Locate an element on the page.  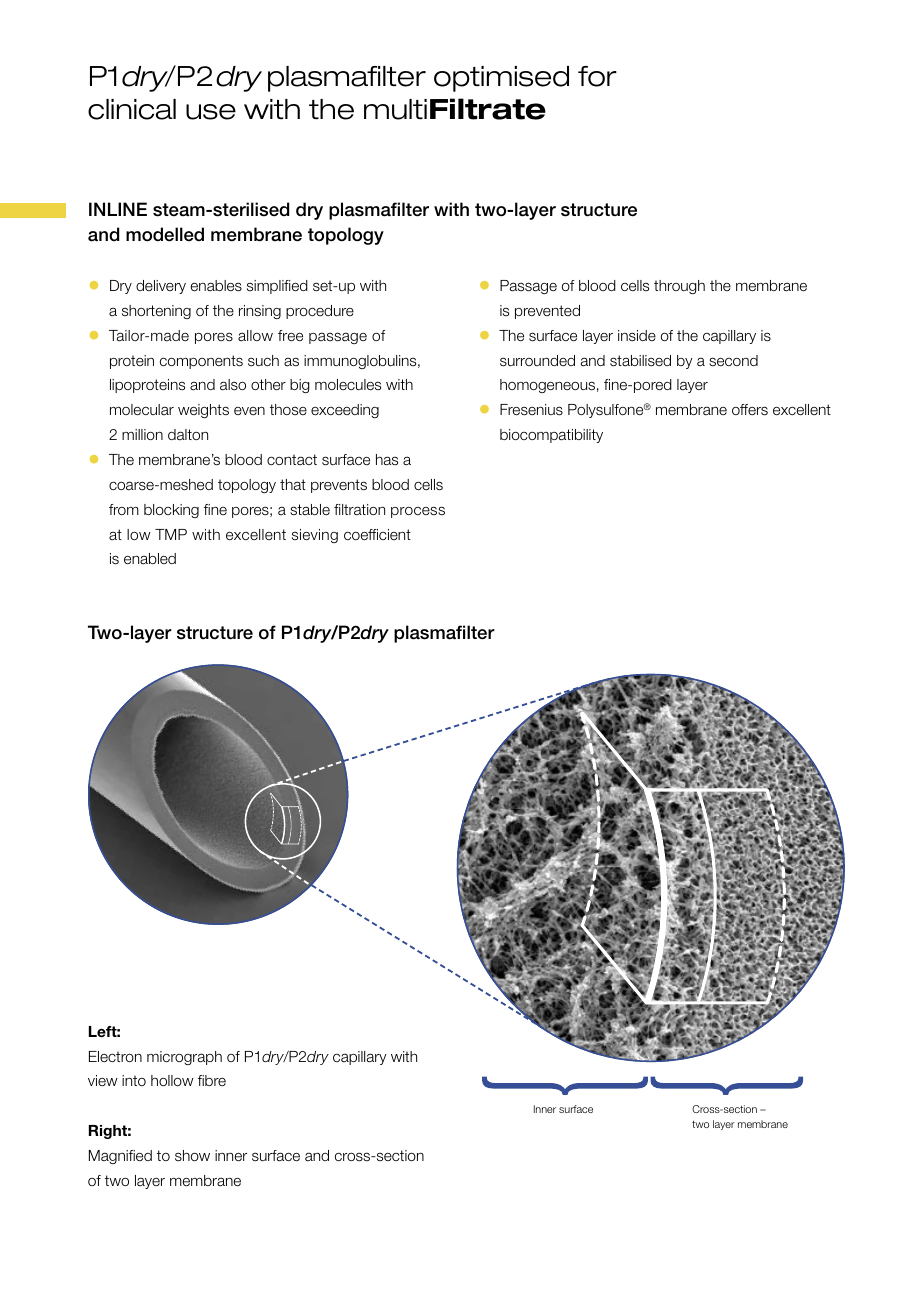
optimised is located at coordinates (501, 79).
